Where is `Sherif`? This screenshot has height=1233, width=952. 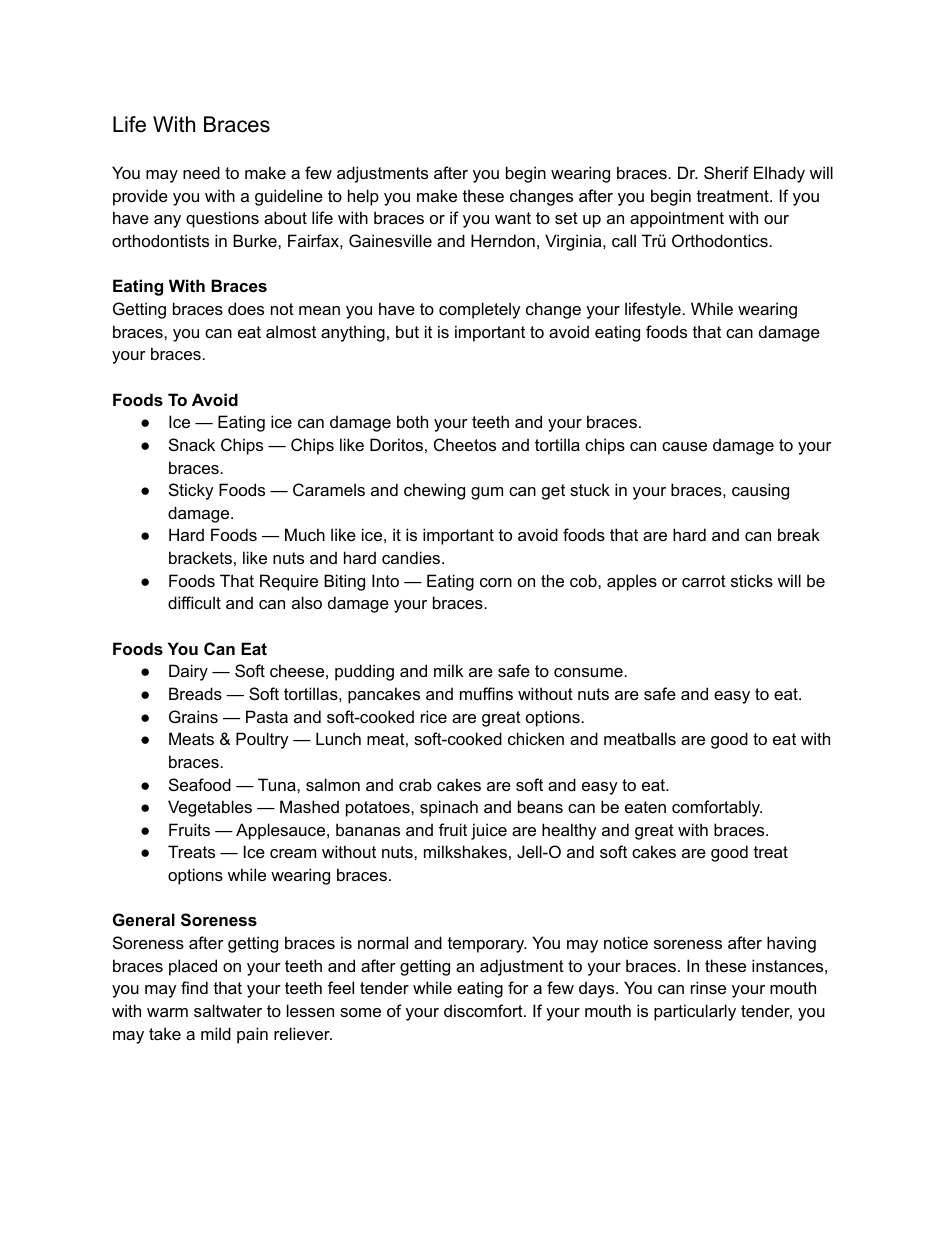
Sherif is located at coordinates (726, 172).
